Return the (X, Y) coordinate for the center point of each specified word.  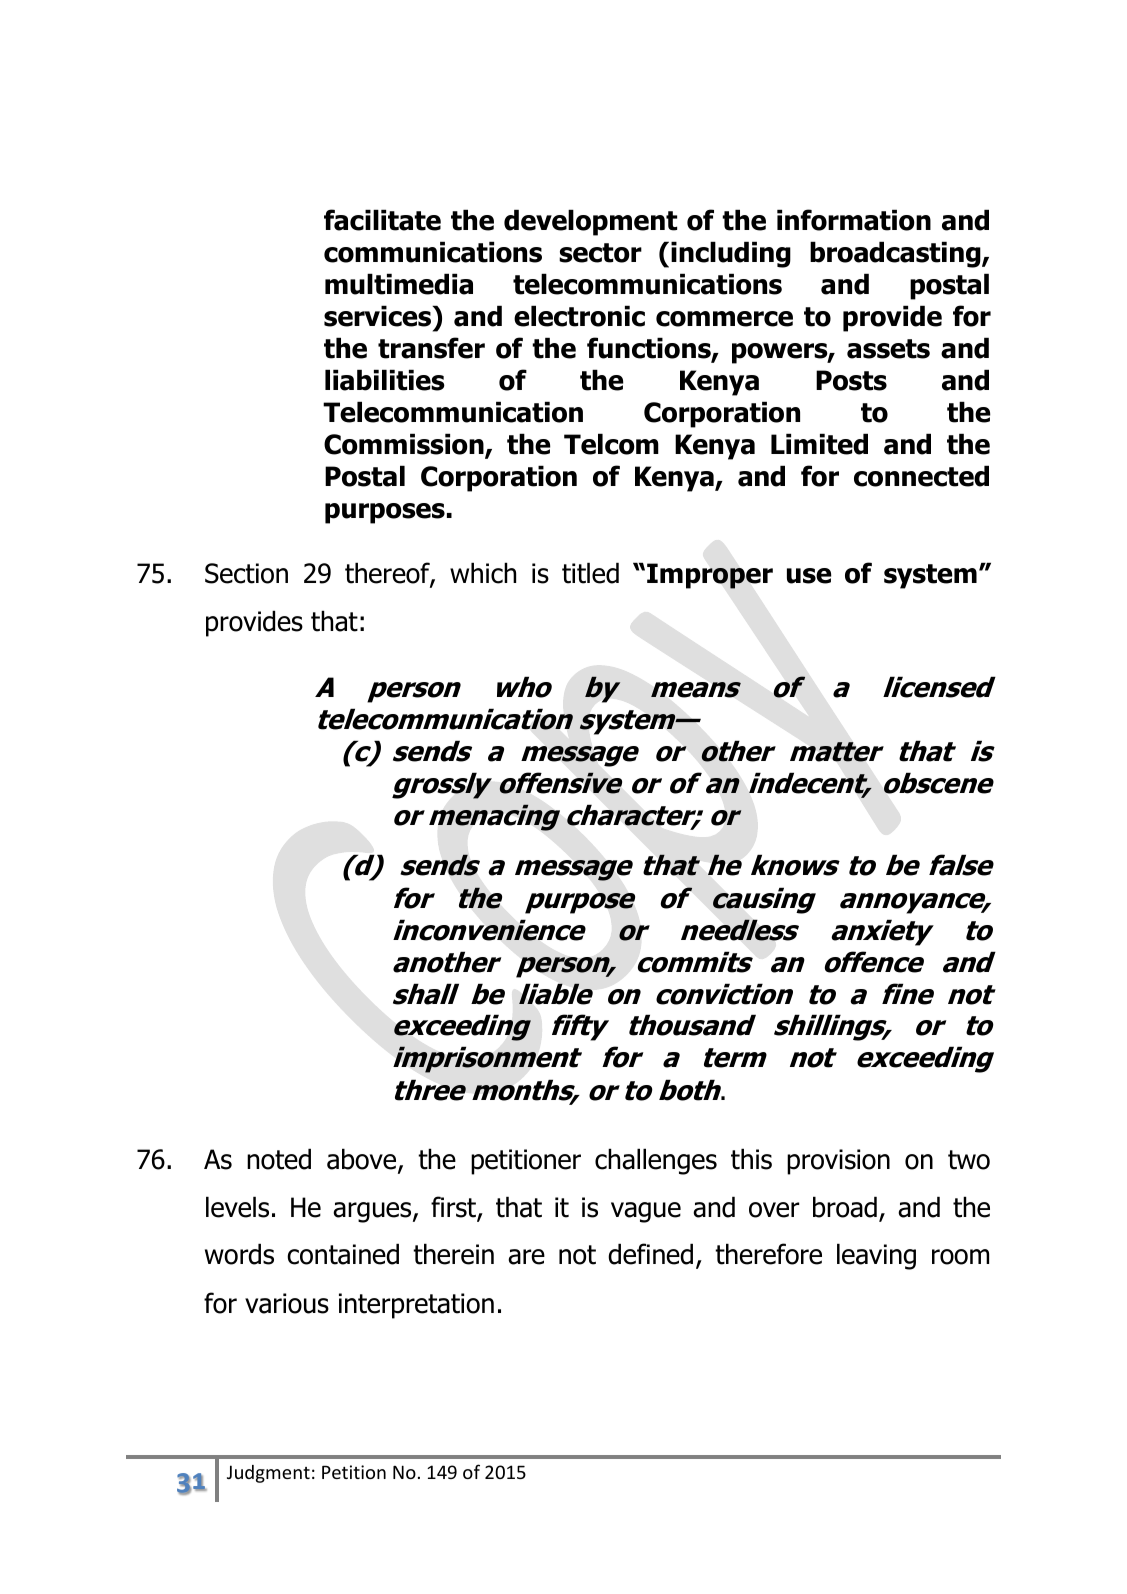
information (854, 220)
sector (600, 253)
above (363, 1160)
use (809, 576)
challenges (656, 1161)
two (969, 1160)
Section (246, 573)
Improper (710, 576)
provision (838, 1162)
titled (590, 573)
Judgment (268, 1474)
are (526, 1257)
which (483, 573)
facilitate (382, 220)
